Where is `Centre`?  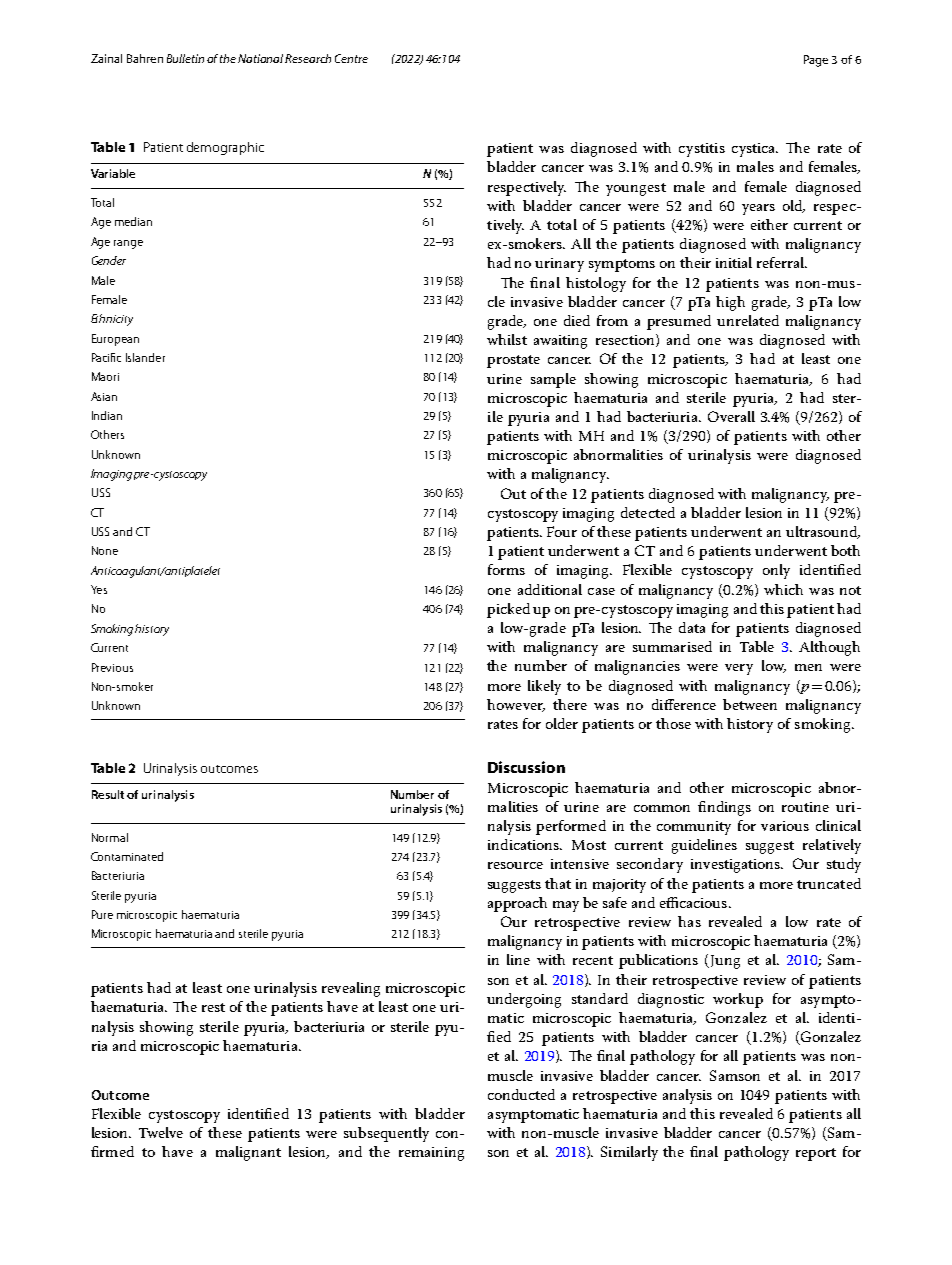
Centre is located at coordinates (351, 58).
